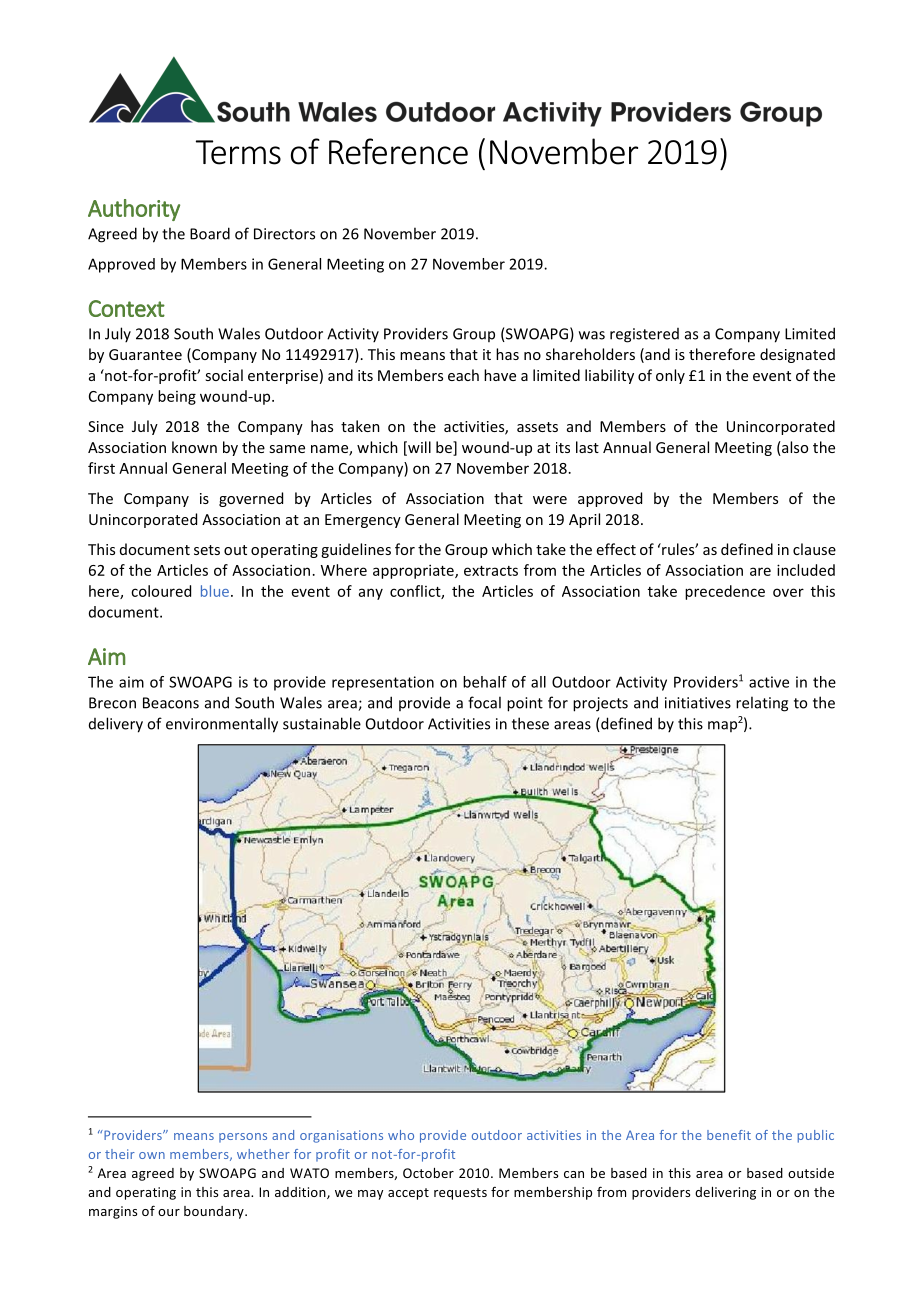 The width and height of the page is (924, 1308). What do you see at coordinates (644, 335) in the page?
I see `registered` at bounding box center [644, 335].
